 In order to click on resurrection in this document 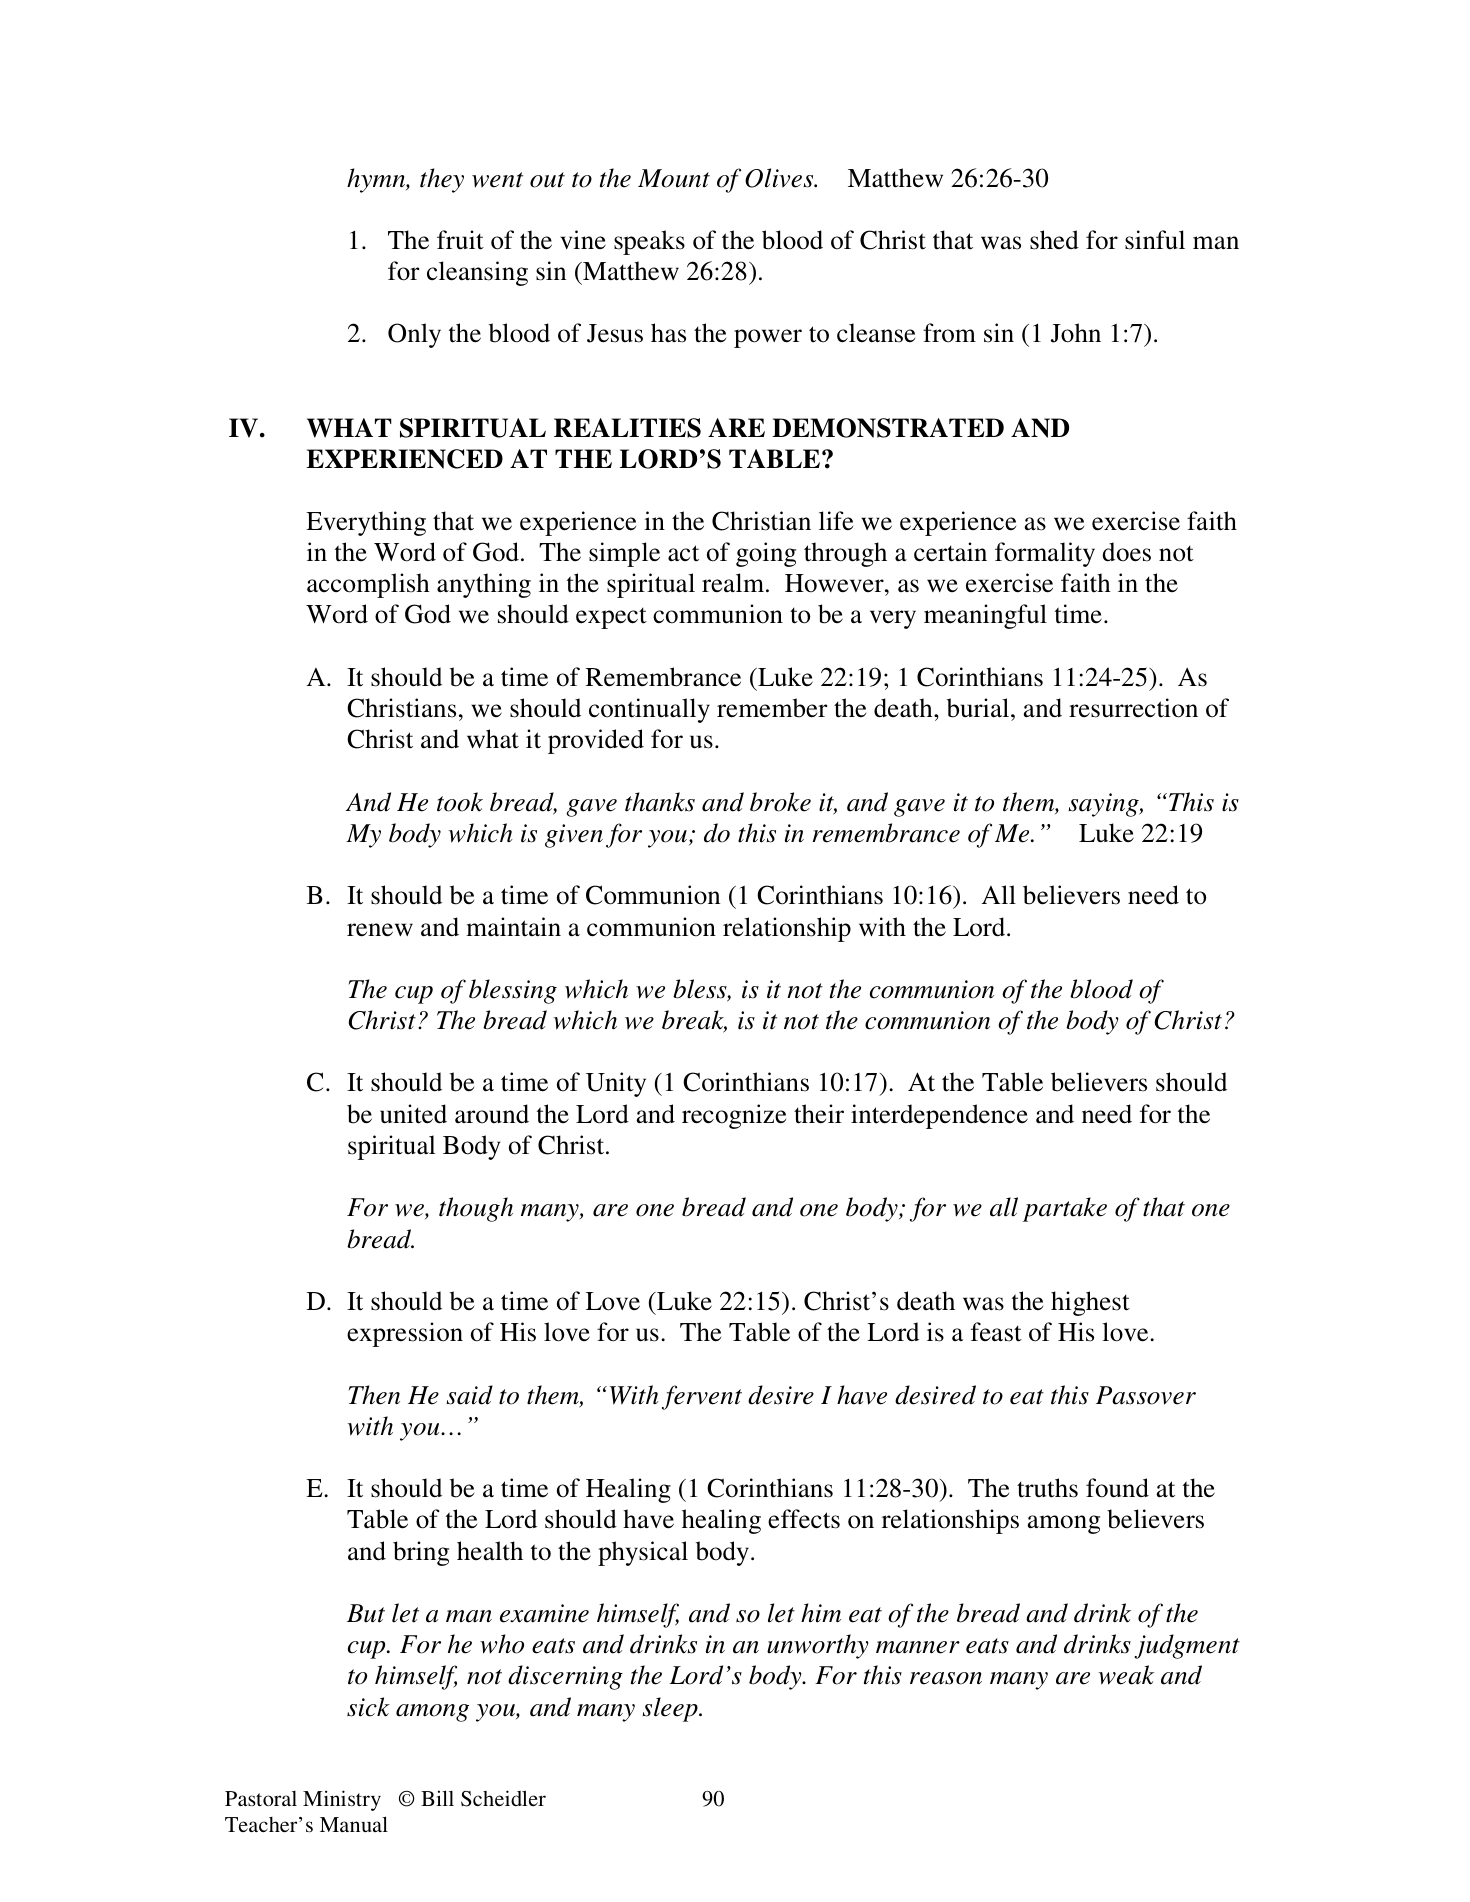, I will do `click(1133, 708)`.
